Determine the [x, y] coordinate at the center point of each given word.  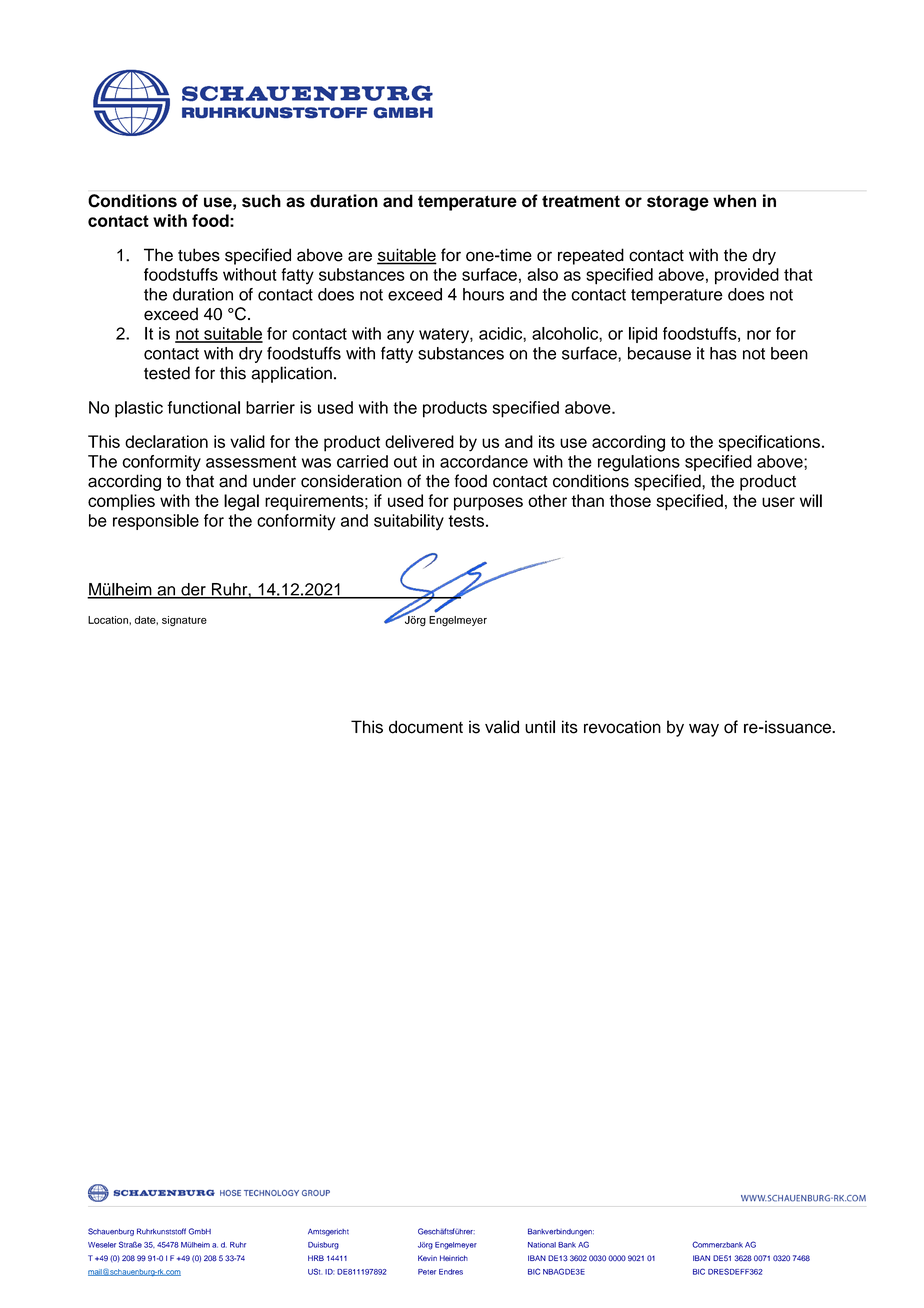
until [540, 727]
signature [184, 621]
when [734, 201]
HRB [316, 1258]
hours [483, 294]
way [704, 730]
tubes [199, 255]
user [778, 502]
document [426, 727]
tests [466, 521]
